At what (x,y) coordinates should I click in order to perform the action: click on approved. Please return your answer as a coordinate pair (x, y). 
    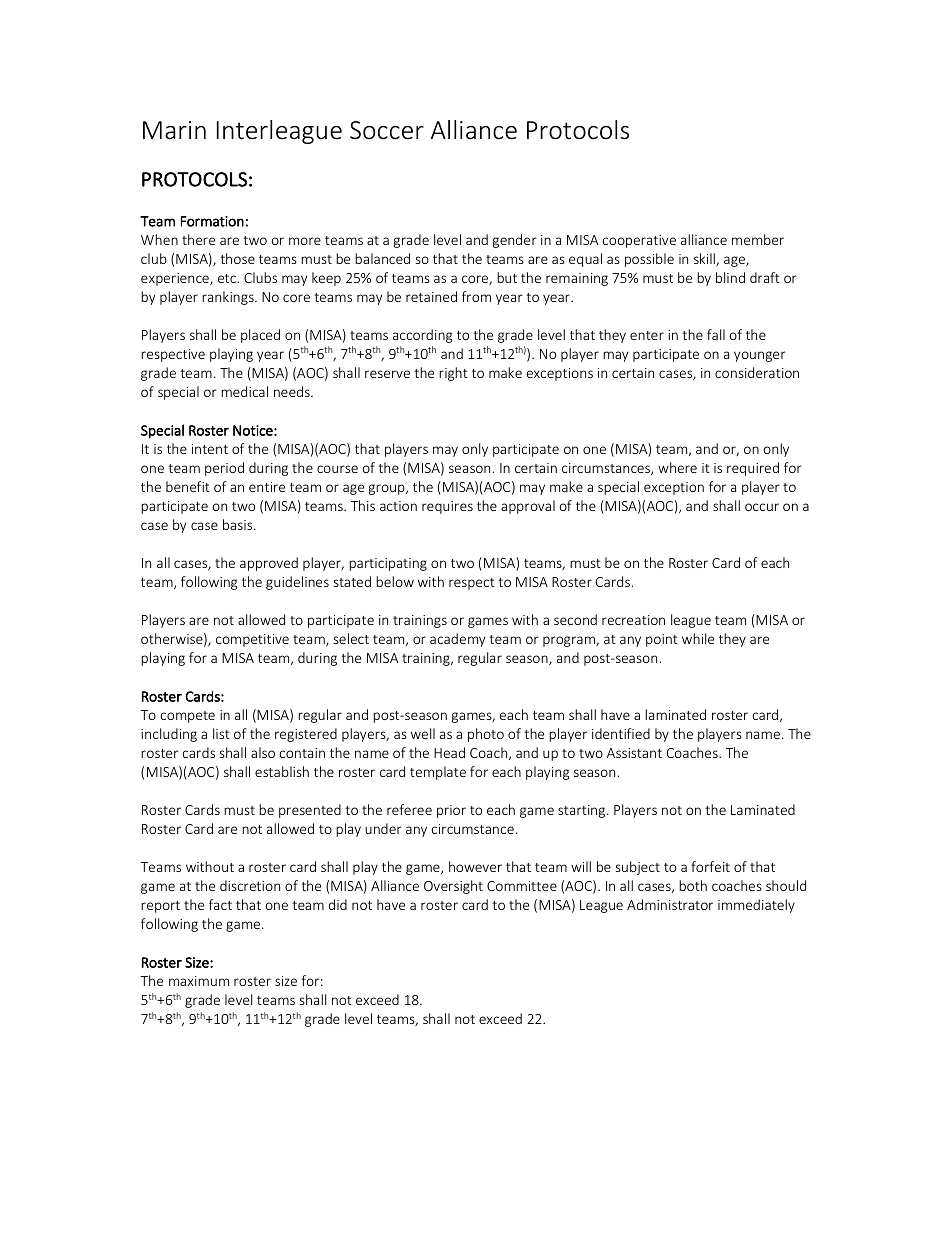
    Looking at the image, I should click on (269, 564).
